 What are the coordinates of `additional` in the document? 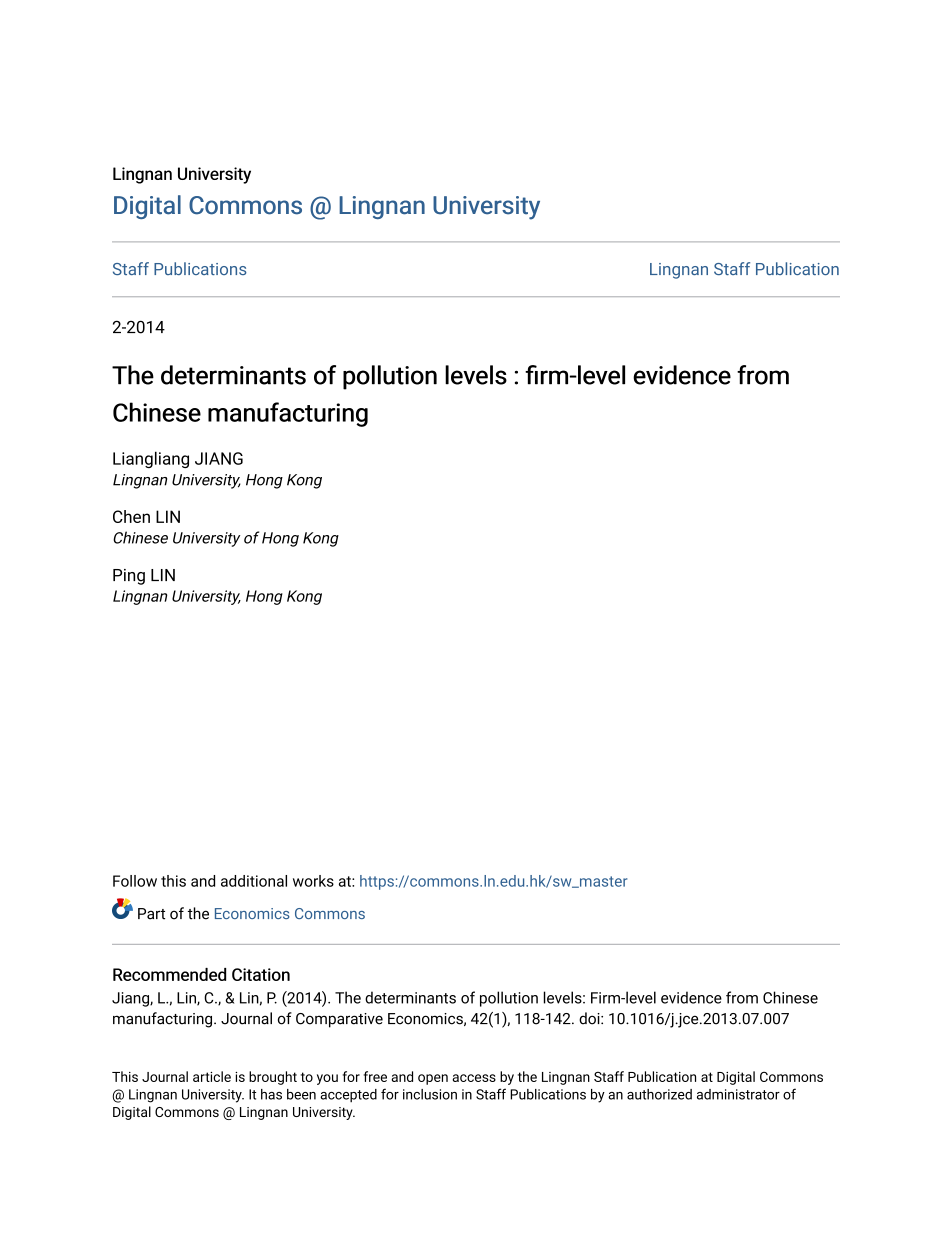 It's located at (254, 881).
